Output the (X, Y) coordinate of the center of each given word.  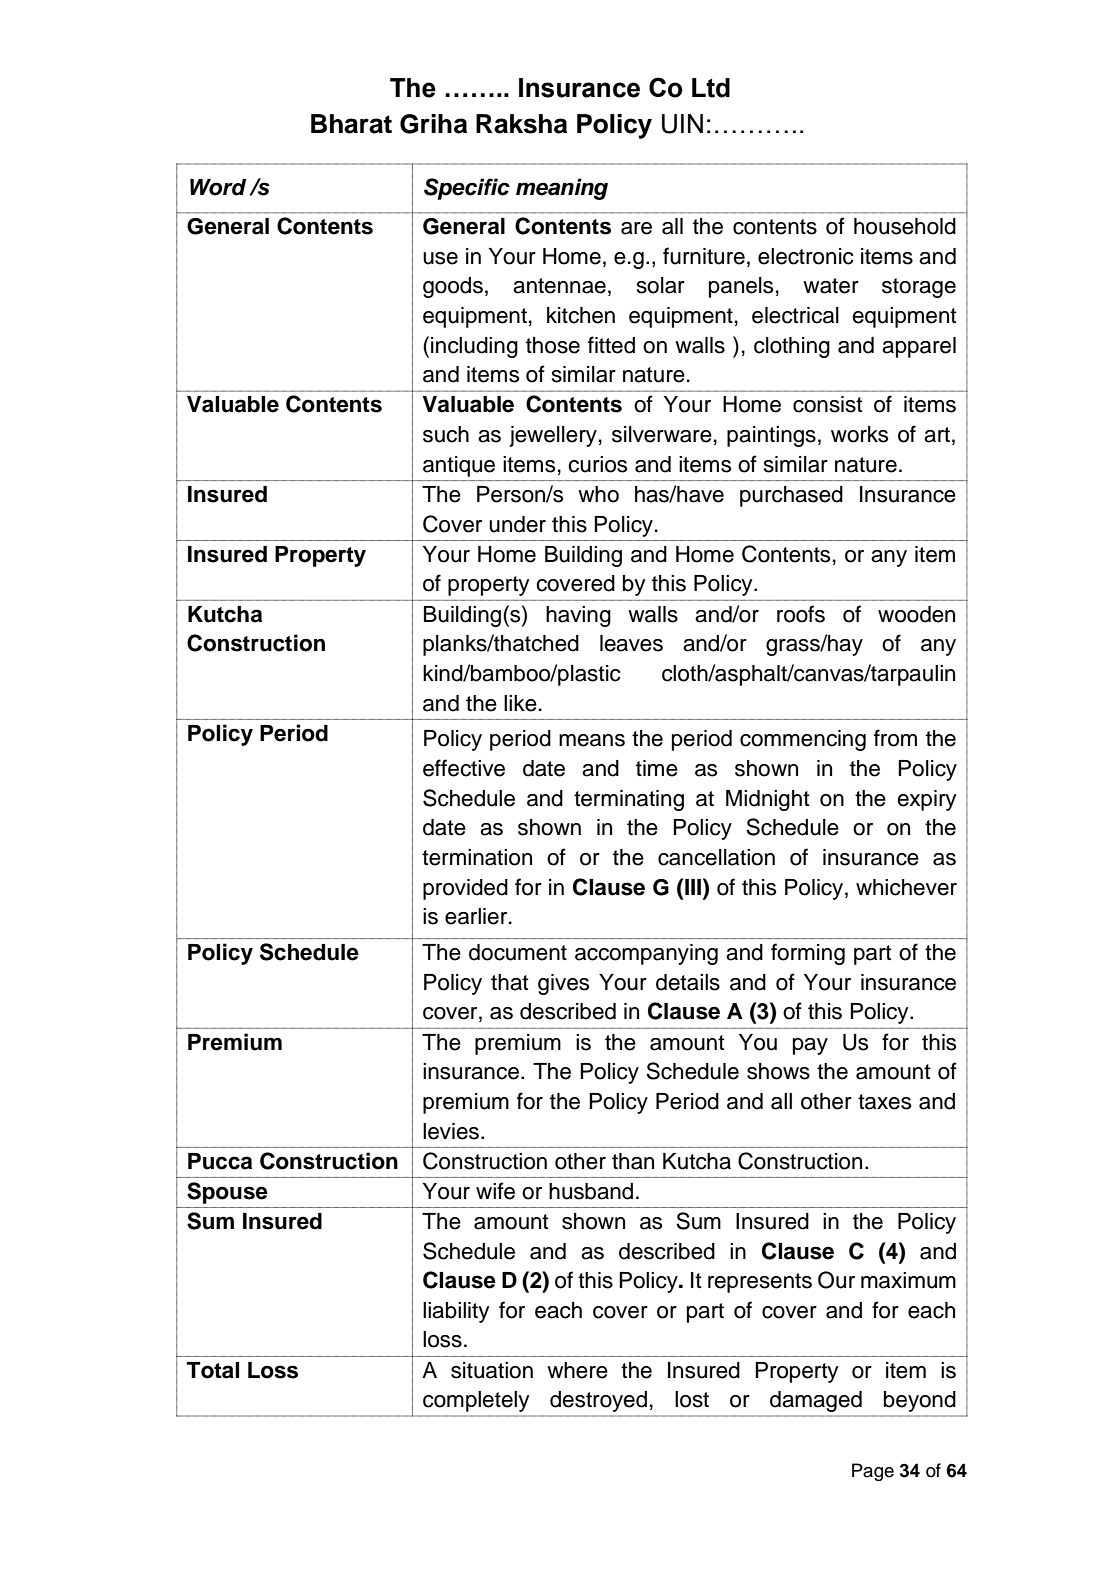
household (905, 226)
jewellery (553, 436)
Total (213, 1370)
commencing (803, 740)
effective (464, 768)
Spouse (227, 1193)
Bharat (351, 124)
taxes (884, 1102)
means (592, 740)
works (859, 434)
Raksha (521, 124)
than (633, 1161)
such (446, 434)
